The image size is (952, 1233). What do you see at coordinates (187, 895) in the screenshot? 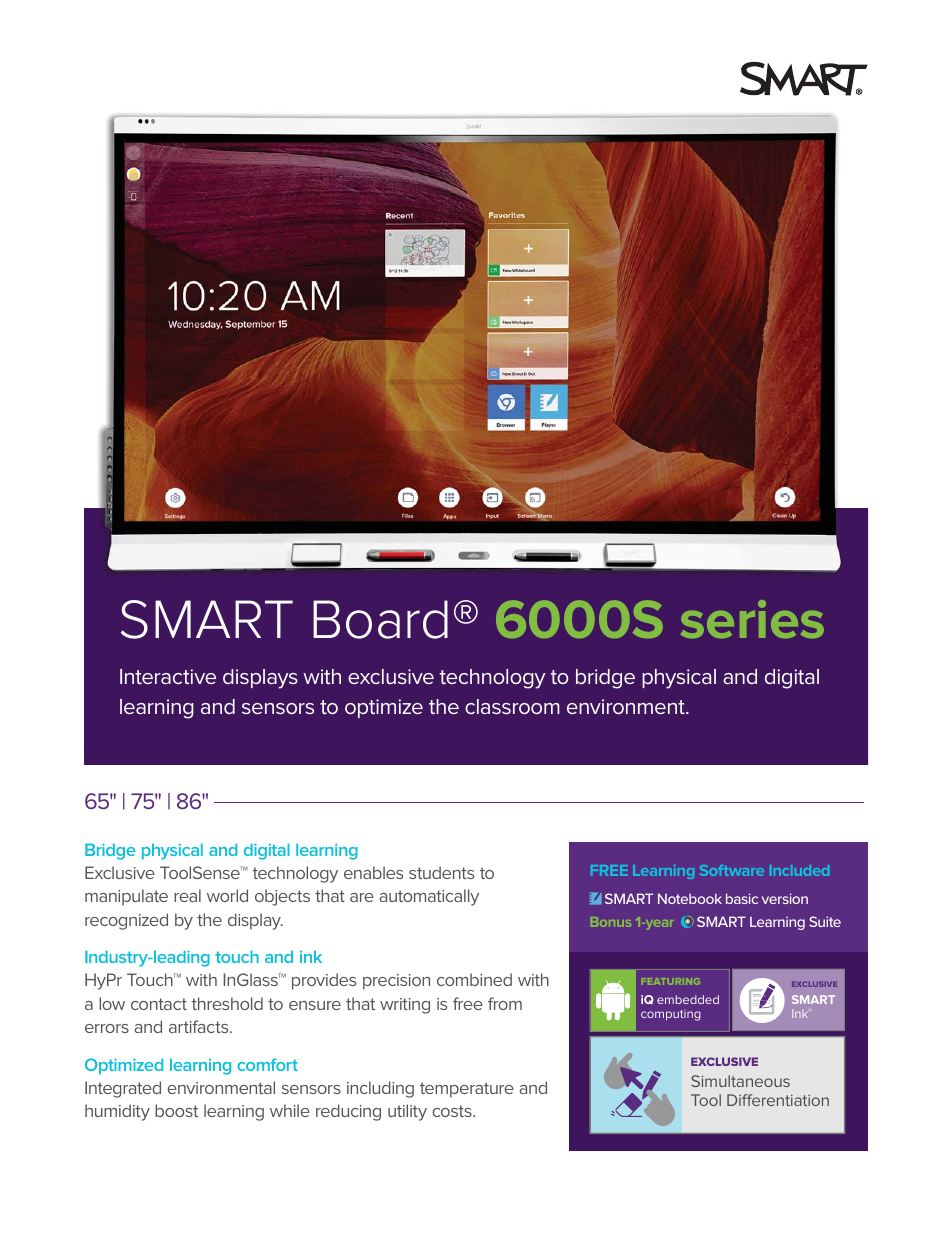
I see `real` at bounding box center [187, 895].
